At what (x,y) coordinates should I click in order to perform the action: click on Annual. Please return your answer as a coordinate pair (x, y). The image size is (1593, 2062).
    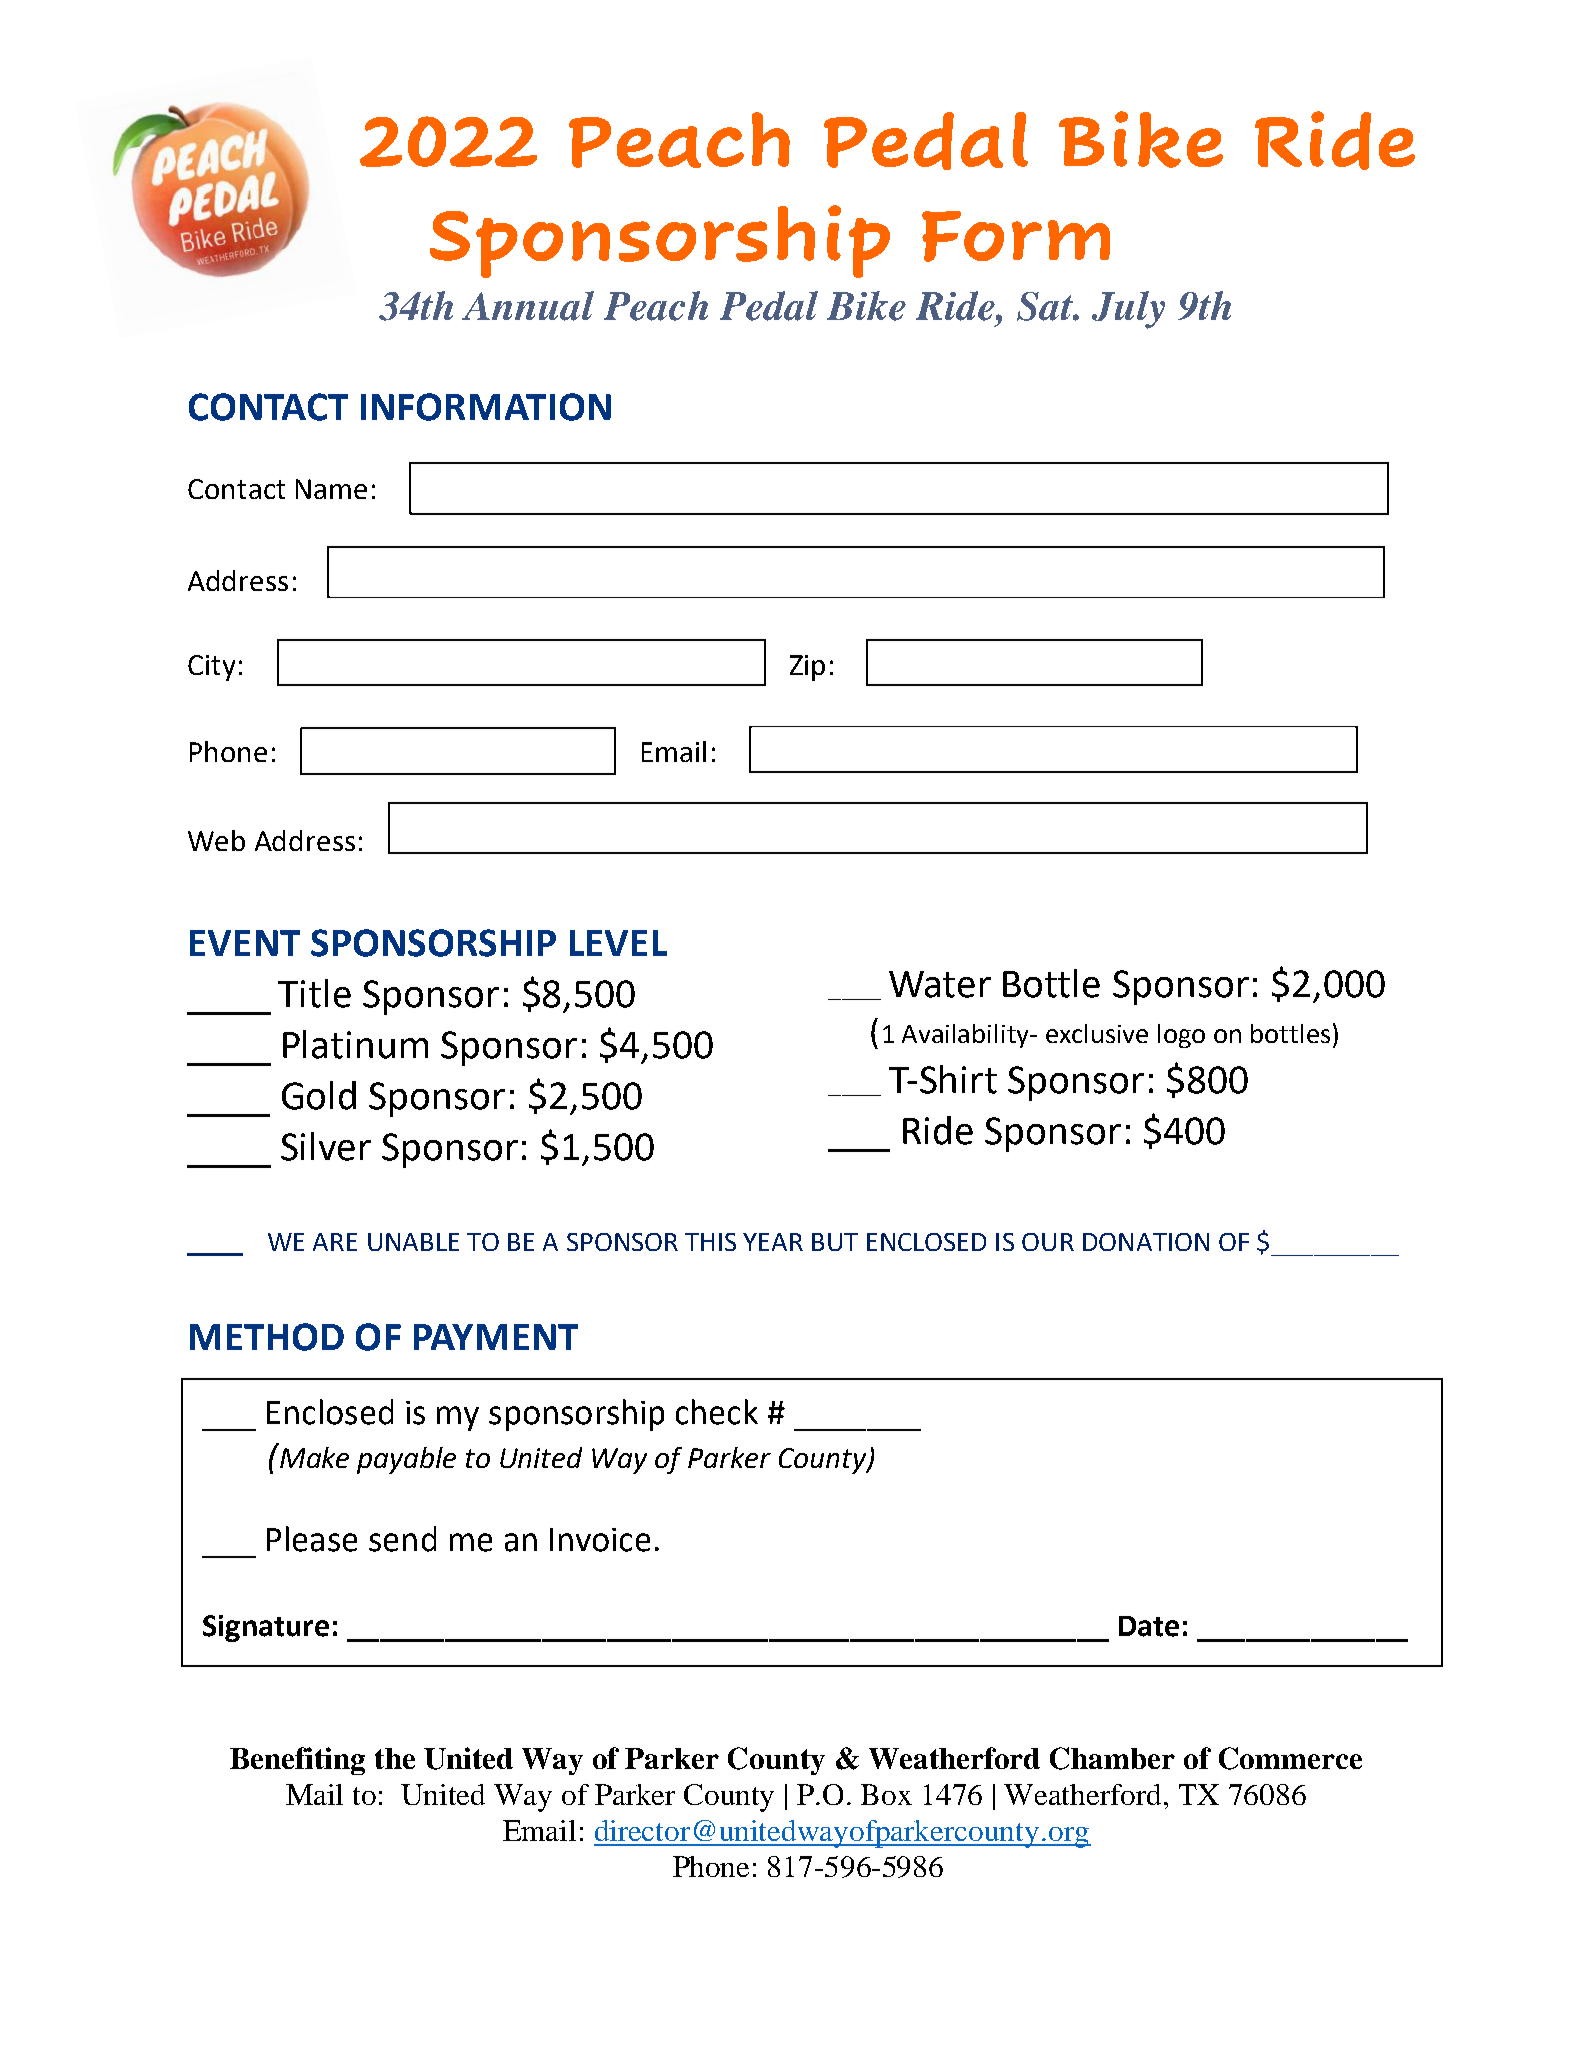
    Looking at the image, I should click on (528, 306).
